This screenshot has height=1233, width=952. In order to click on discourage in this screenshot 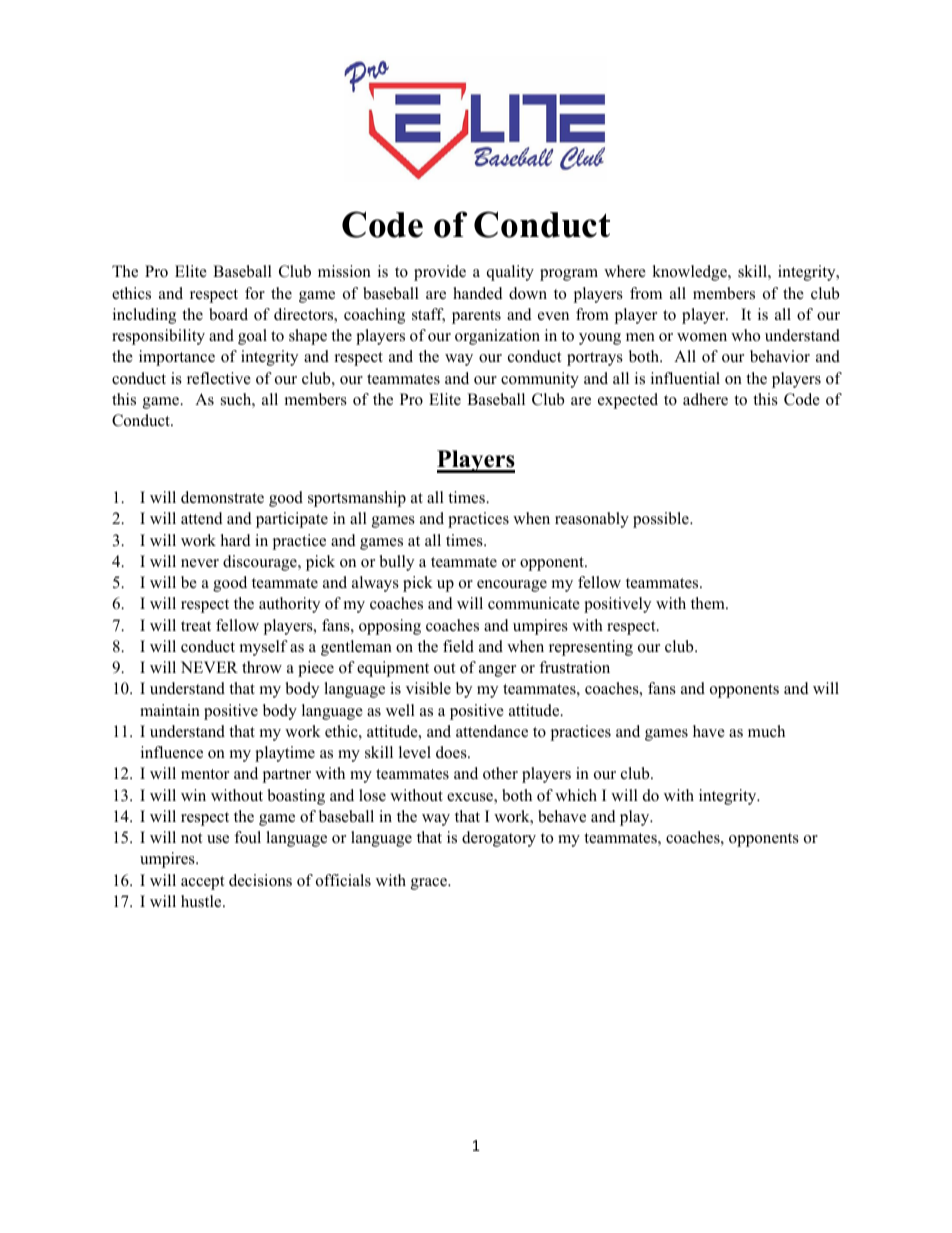, I will do `click(261, 563)`.
